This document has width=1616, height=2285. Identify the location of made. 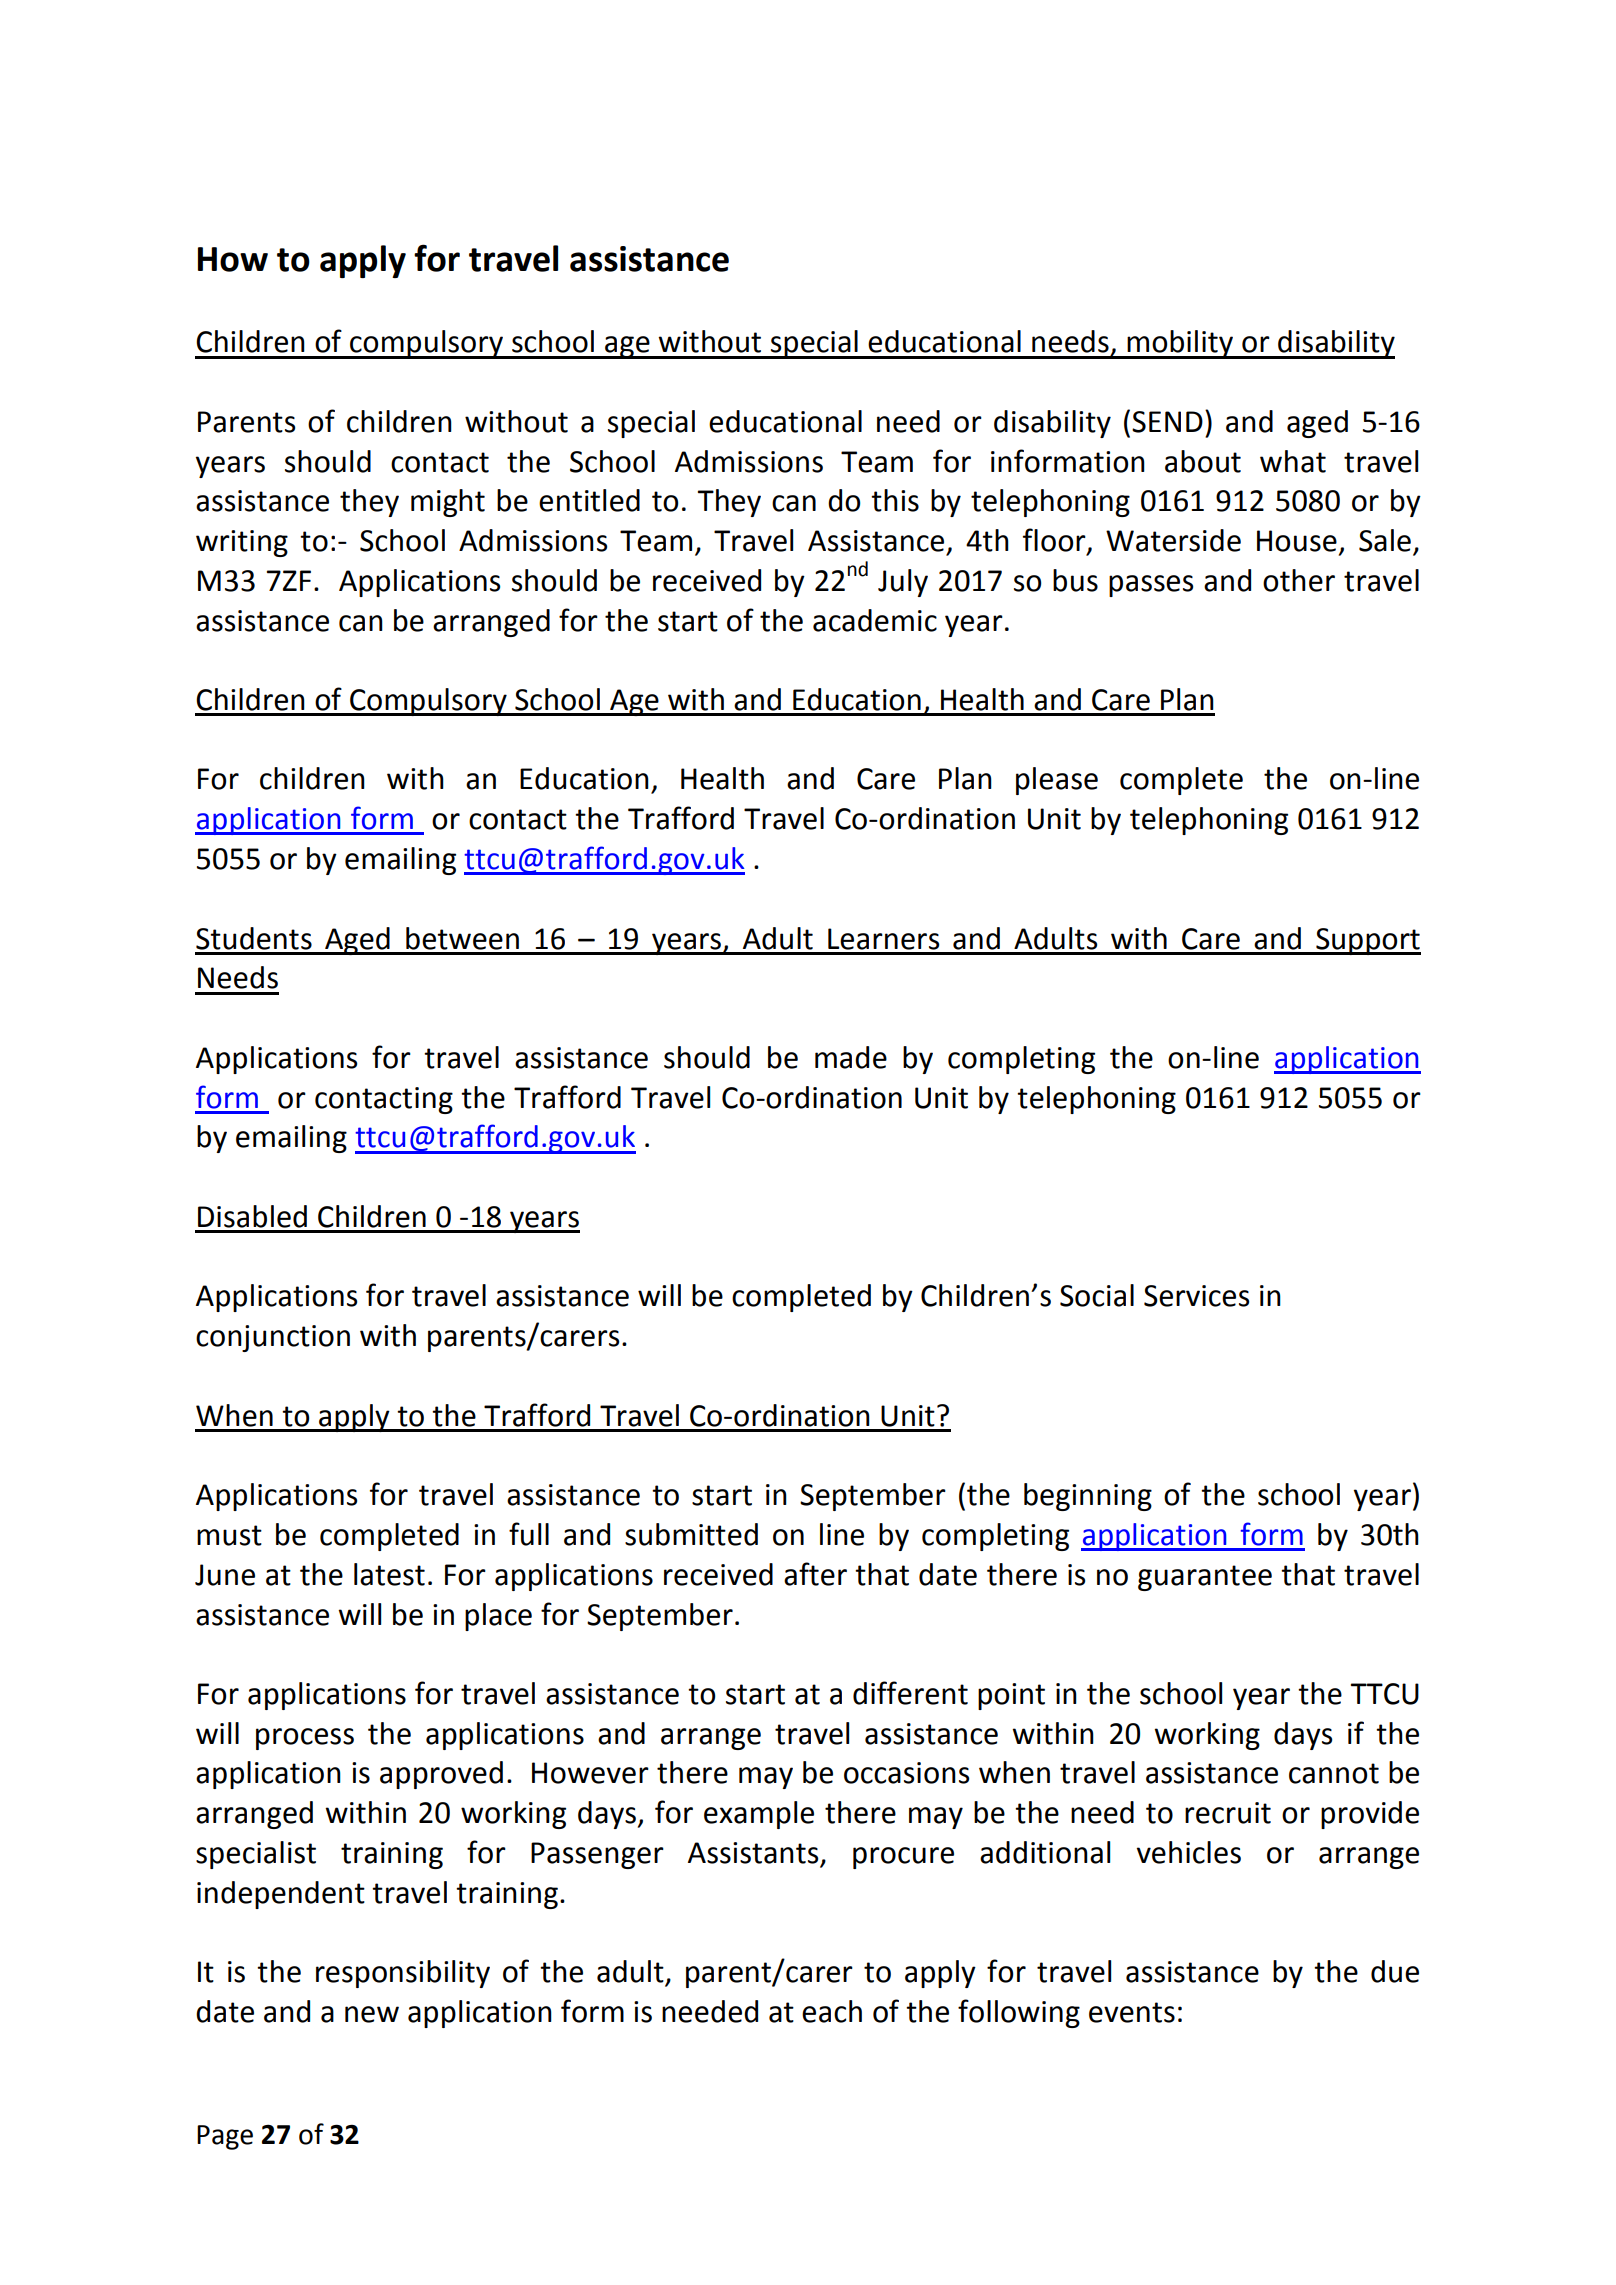
(851, 1057).
